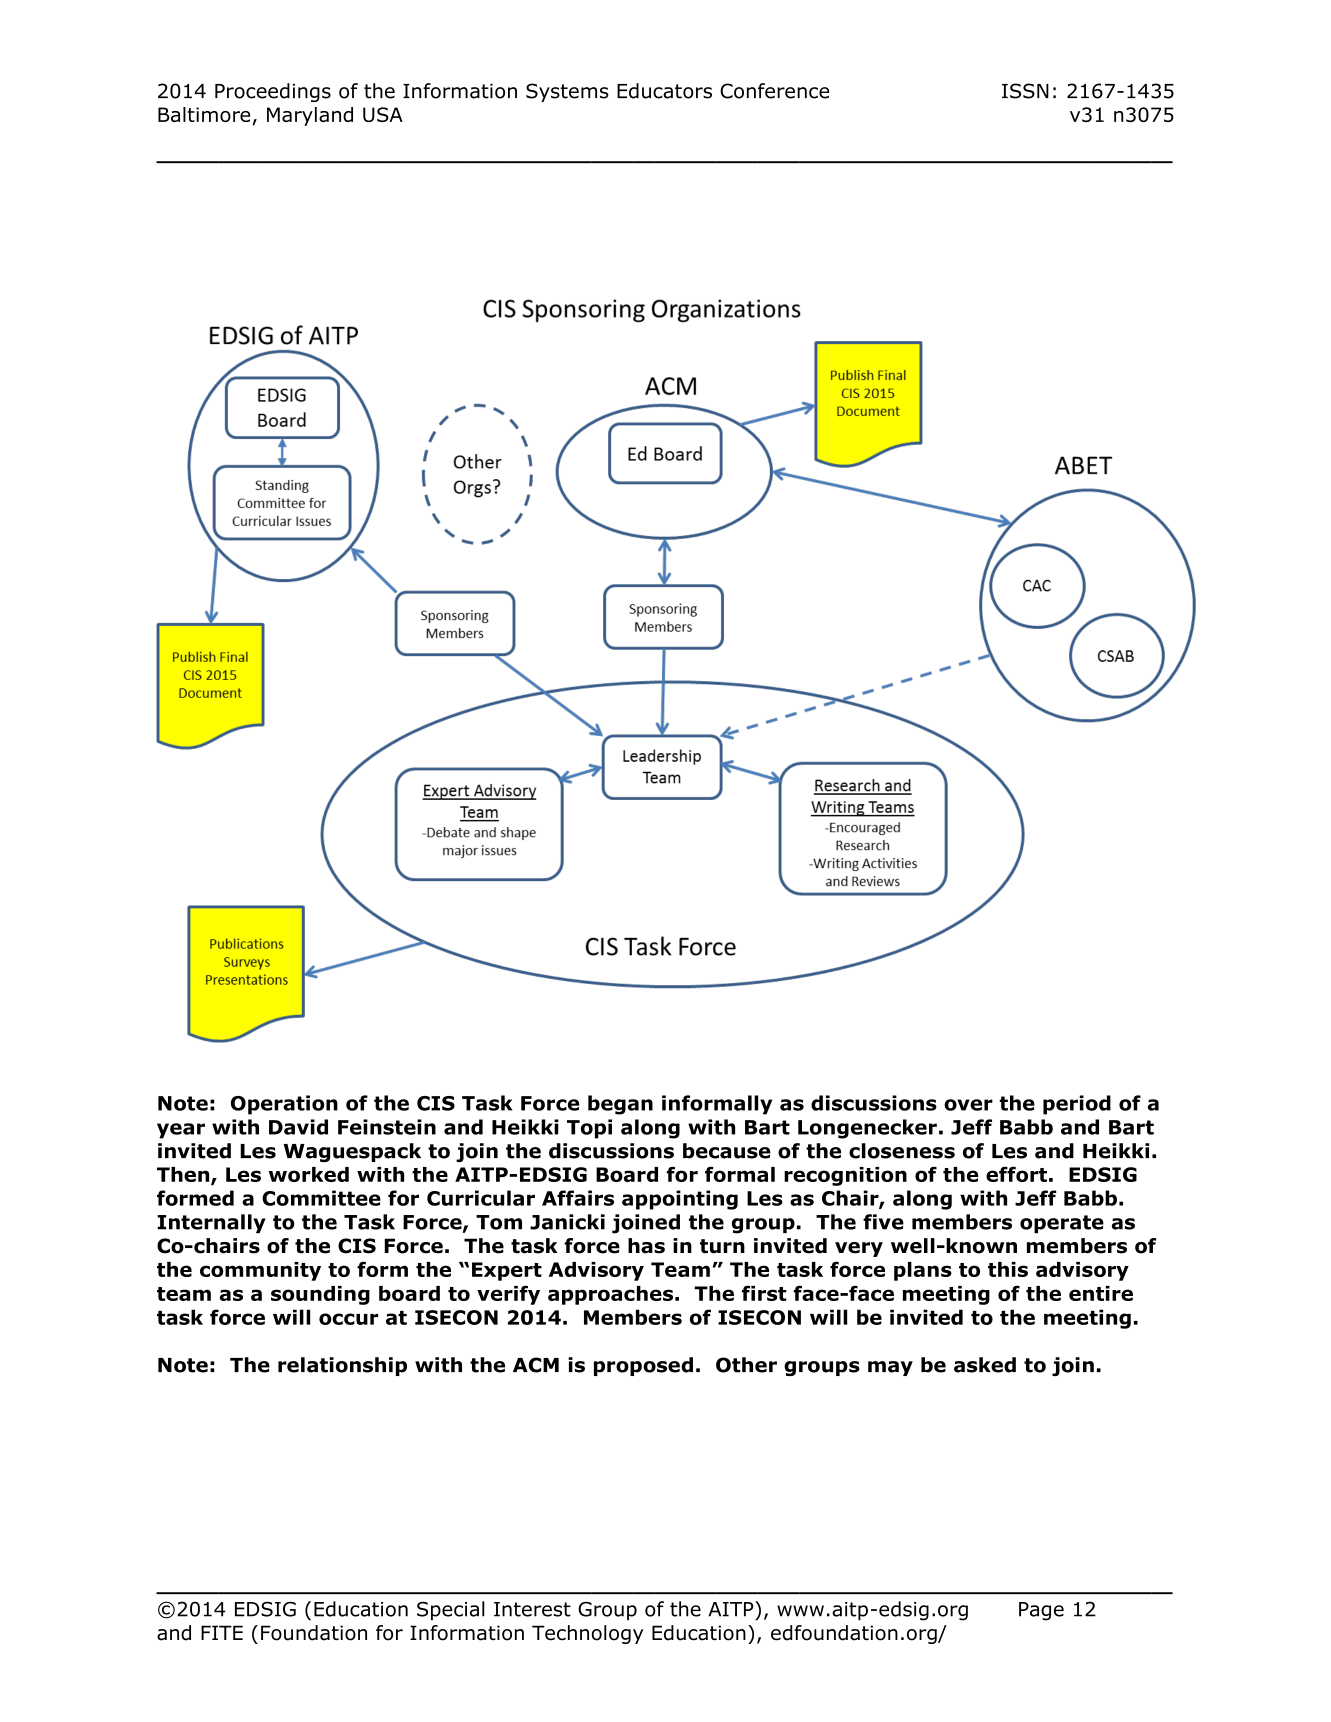 The width and height of the screenshot is (1331, 1722). I want to click on Special, so click(451, 1610).
